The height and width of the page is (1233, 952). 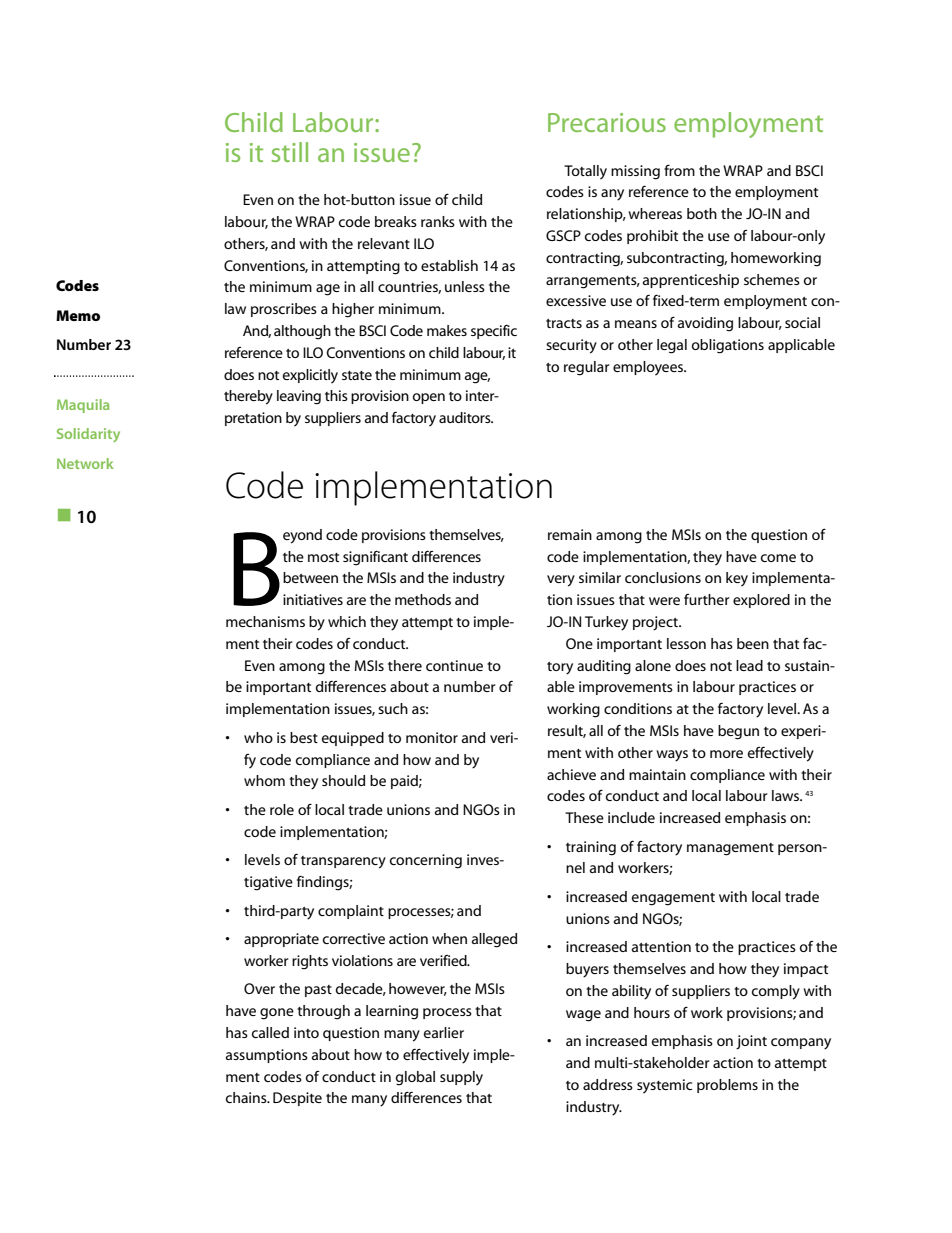 I want to click on ranks, so click(x=438, y=221).
